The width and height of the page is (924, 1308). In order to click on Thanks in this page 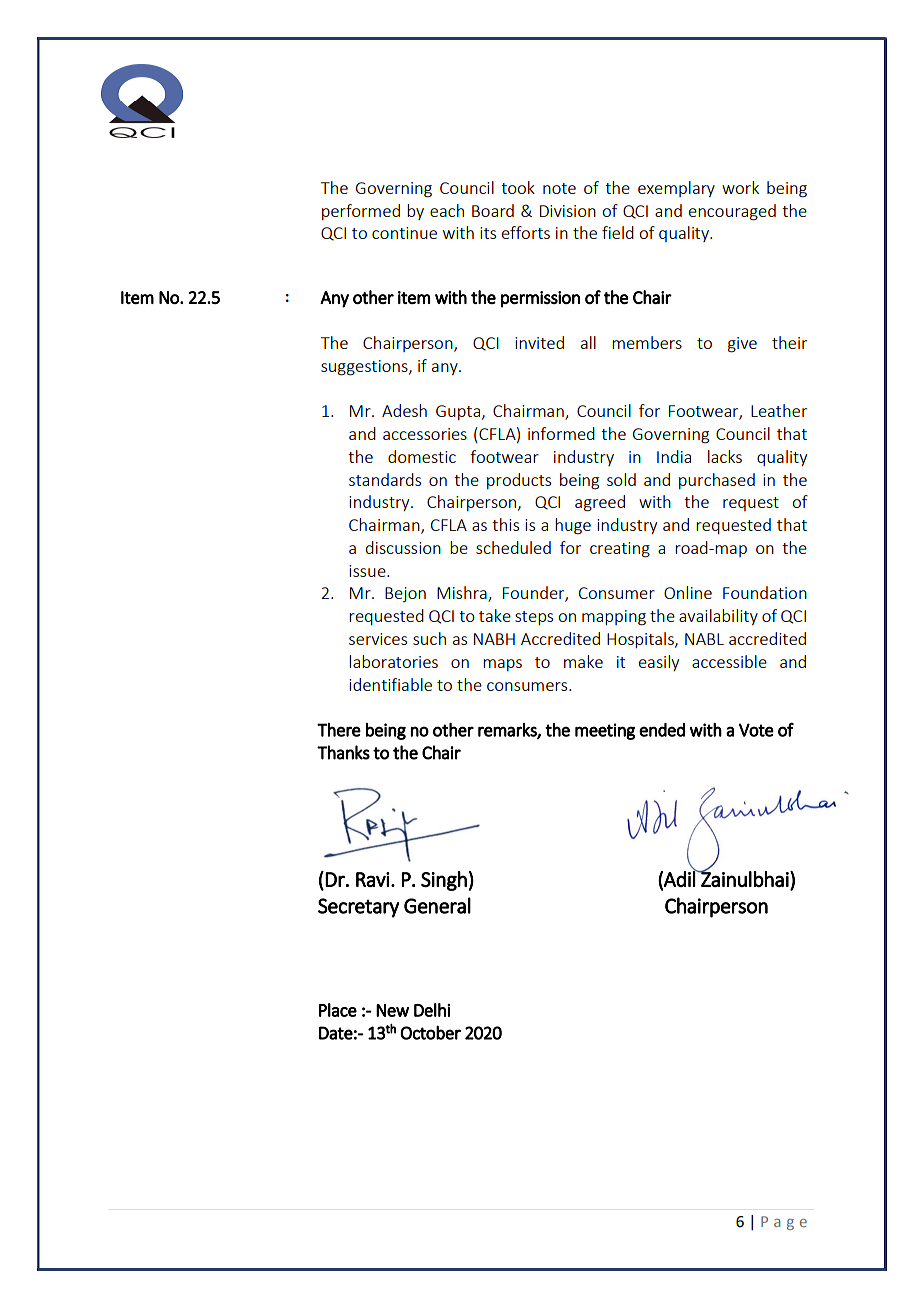, I will do `click(343, 752)`.
